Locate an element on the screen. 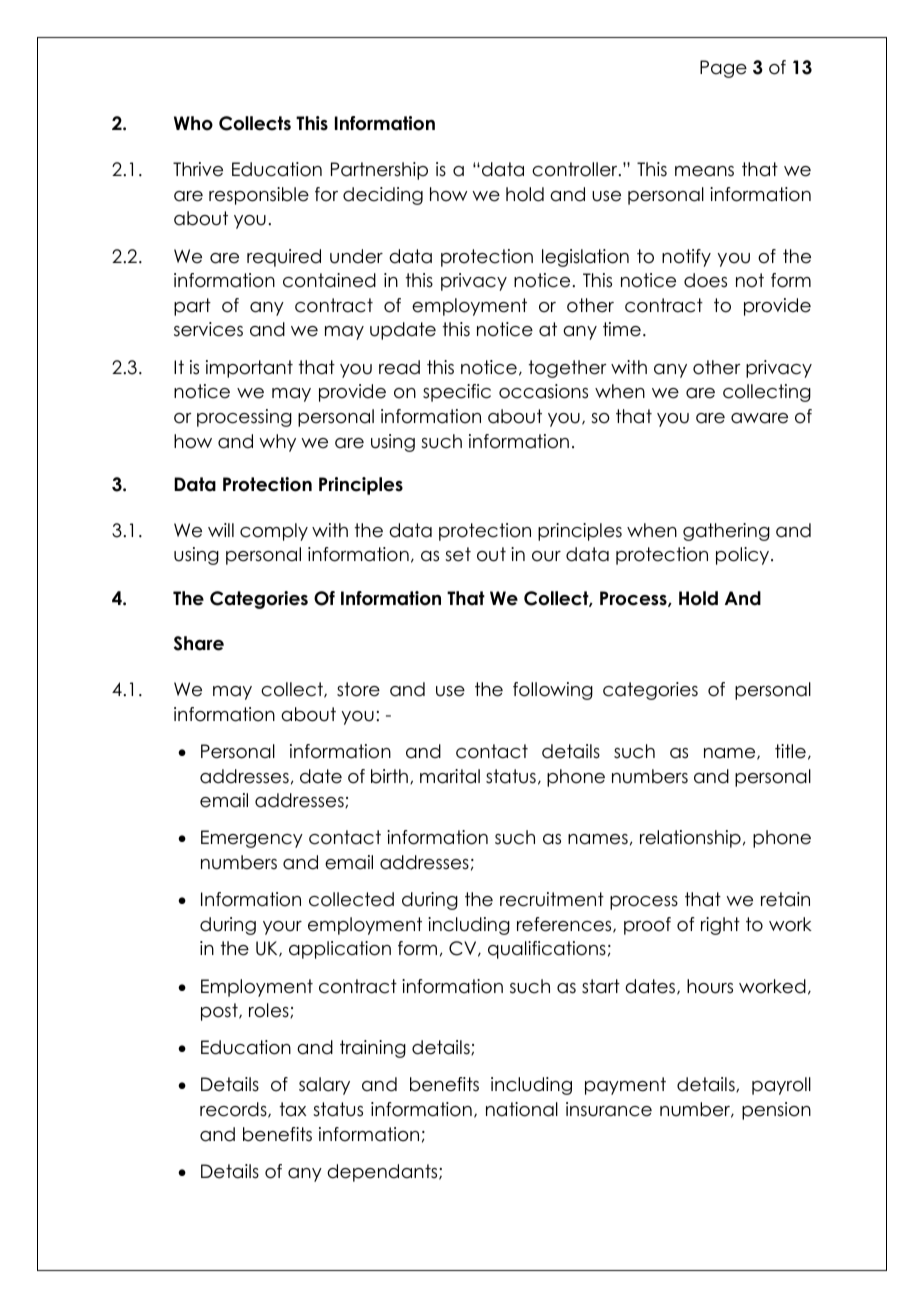 The height and width of the screenshot is (1308, 924). Emergency is located at coordinates (252, 839).
